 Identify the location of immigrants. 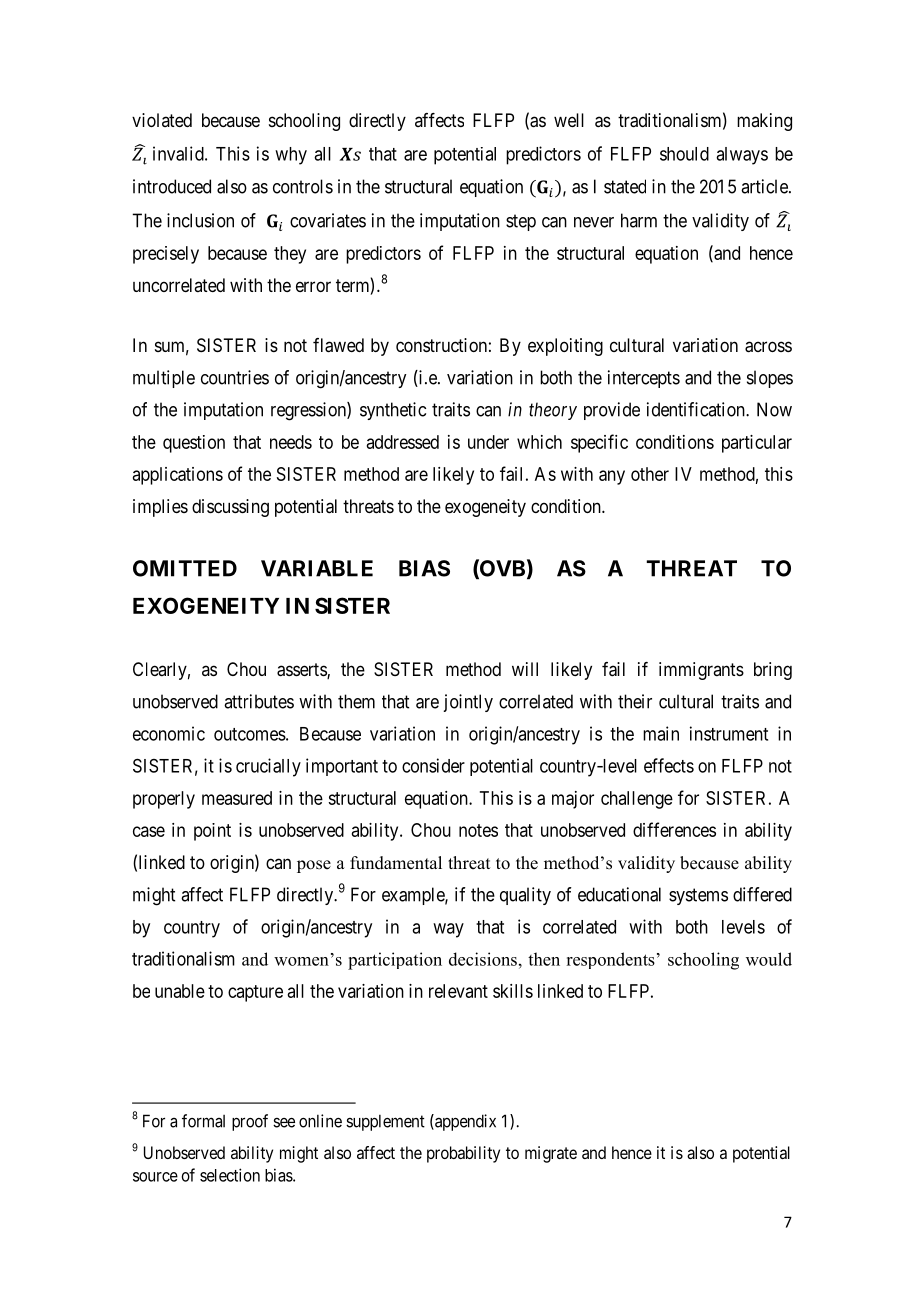
(701, 671).
